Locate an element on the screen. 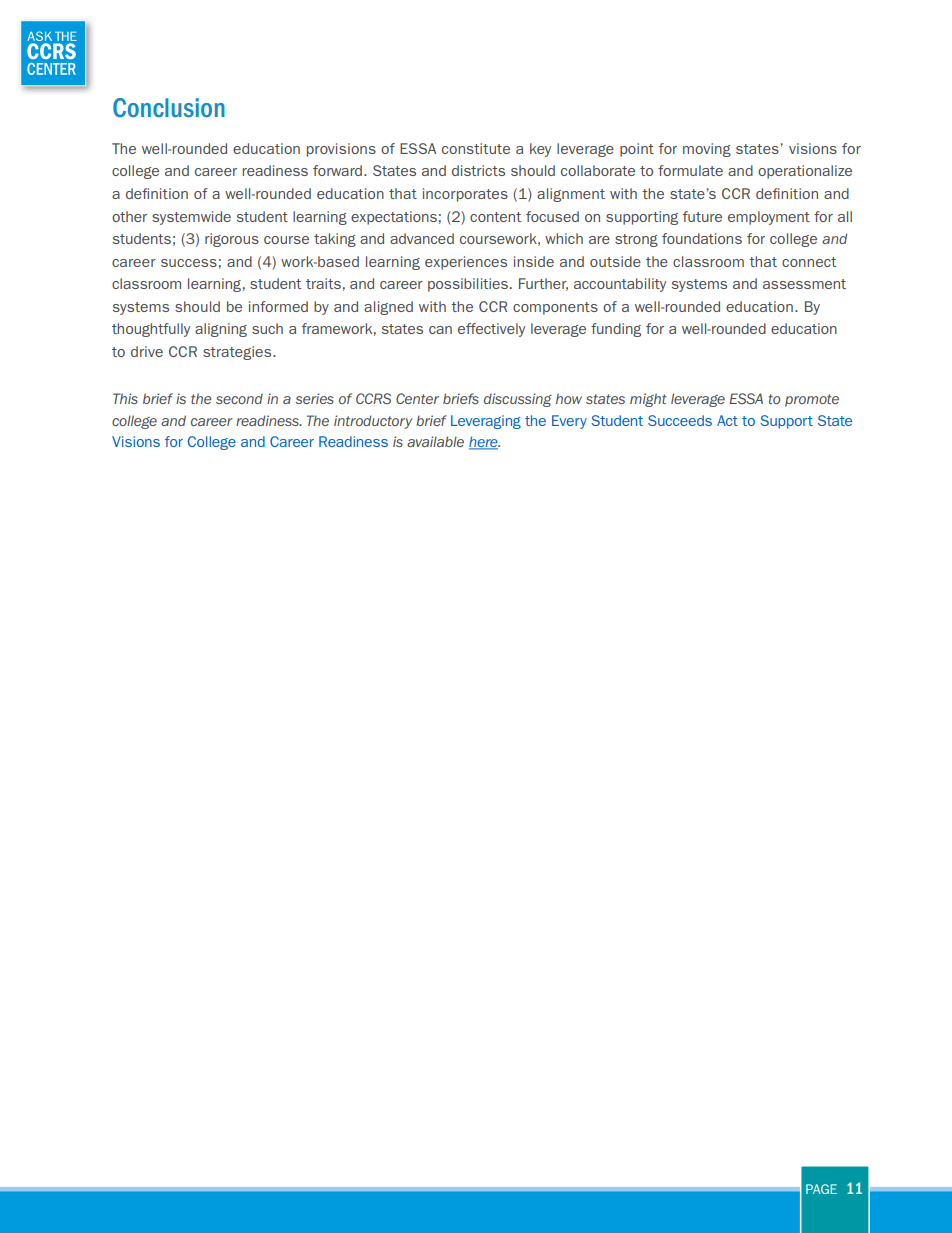  constitute is located at coordinates (476, 148).
